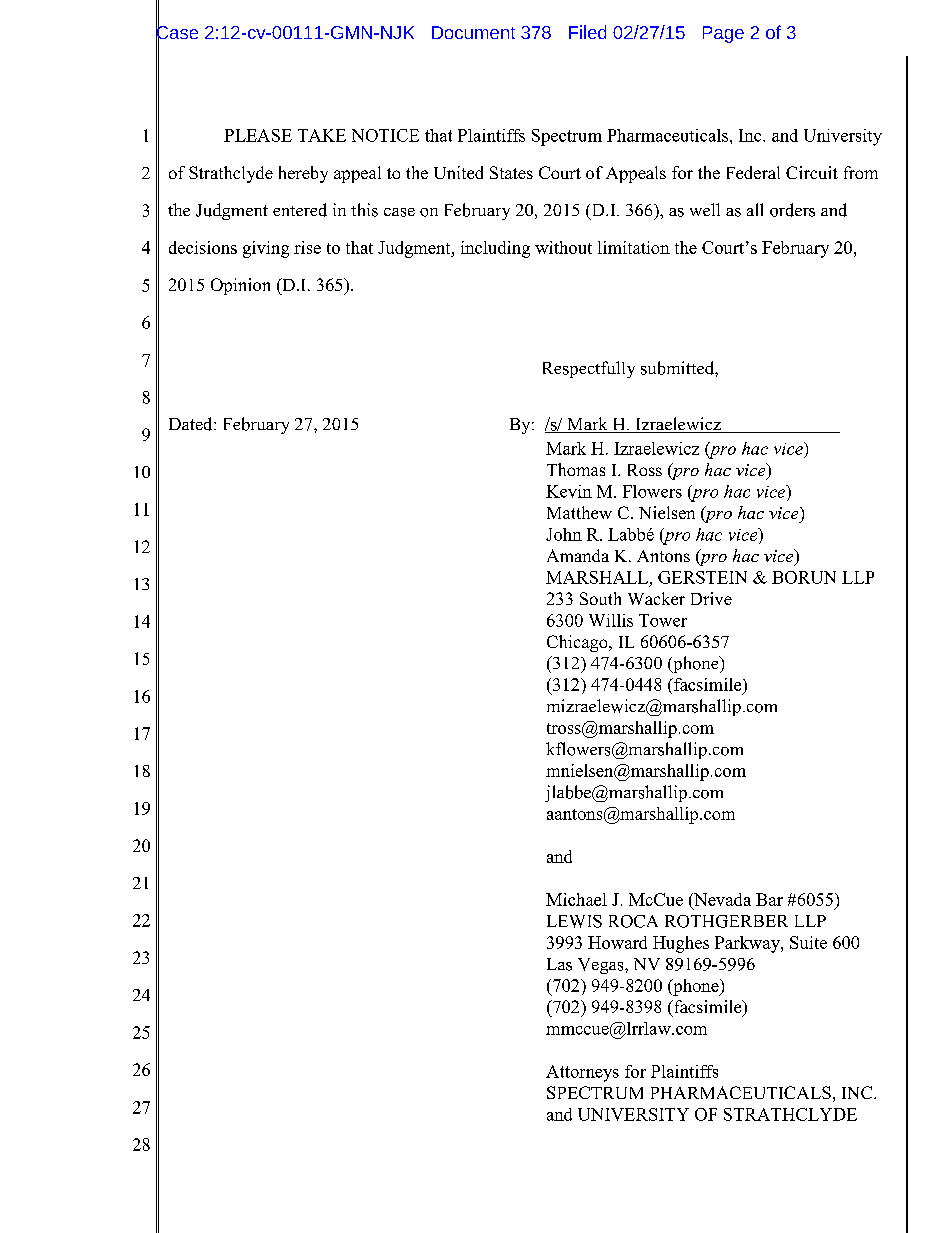 Image resolution: width=952 pixels, height=1233 pixels. Describe the element at coordinates (192, 424) in the screenshot. I see `Dated` at that location.
